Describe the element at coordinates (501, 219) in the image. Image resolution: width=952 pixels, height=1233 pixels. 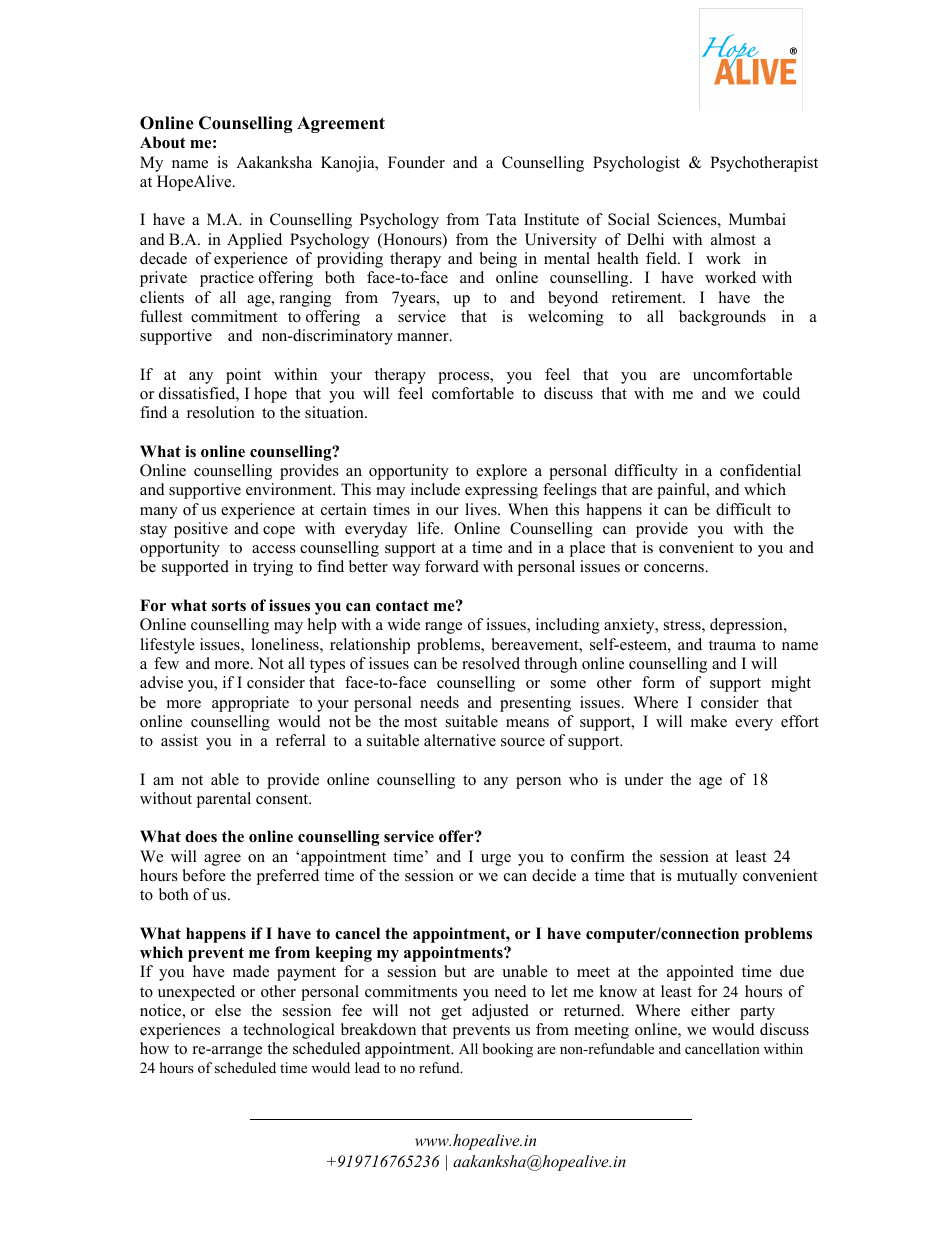
I see `Tata` at that location.
